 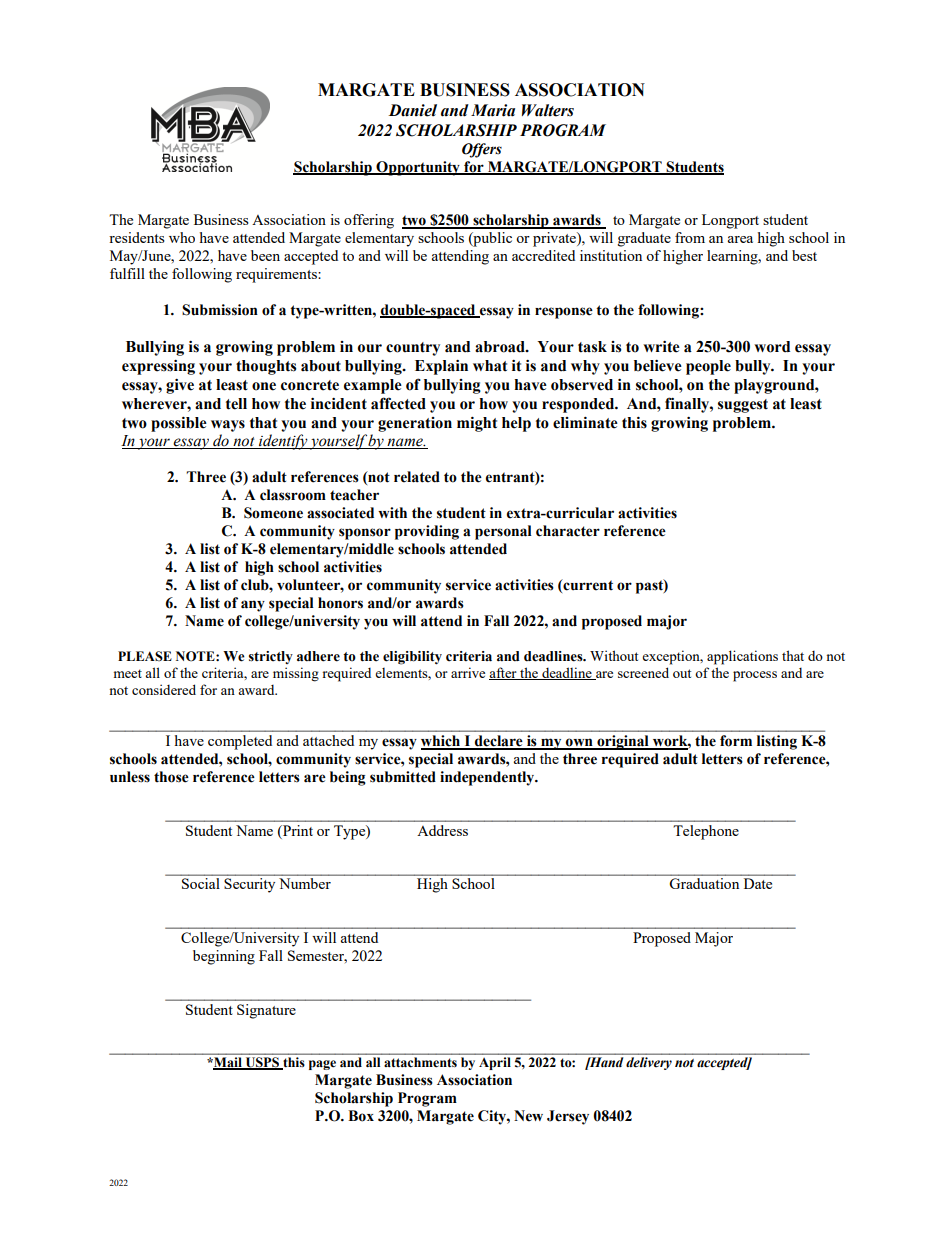 I want to click on give, so click(x=180, y=386).
